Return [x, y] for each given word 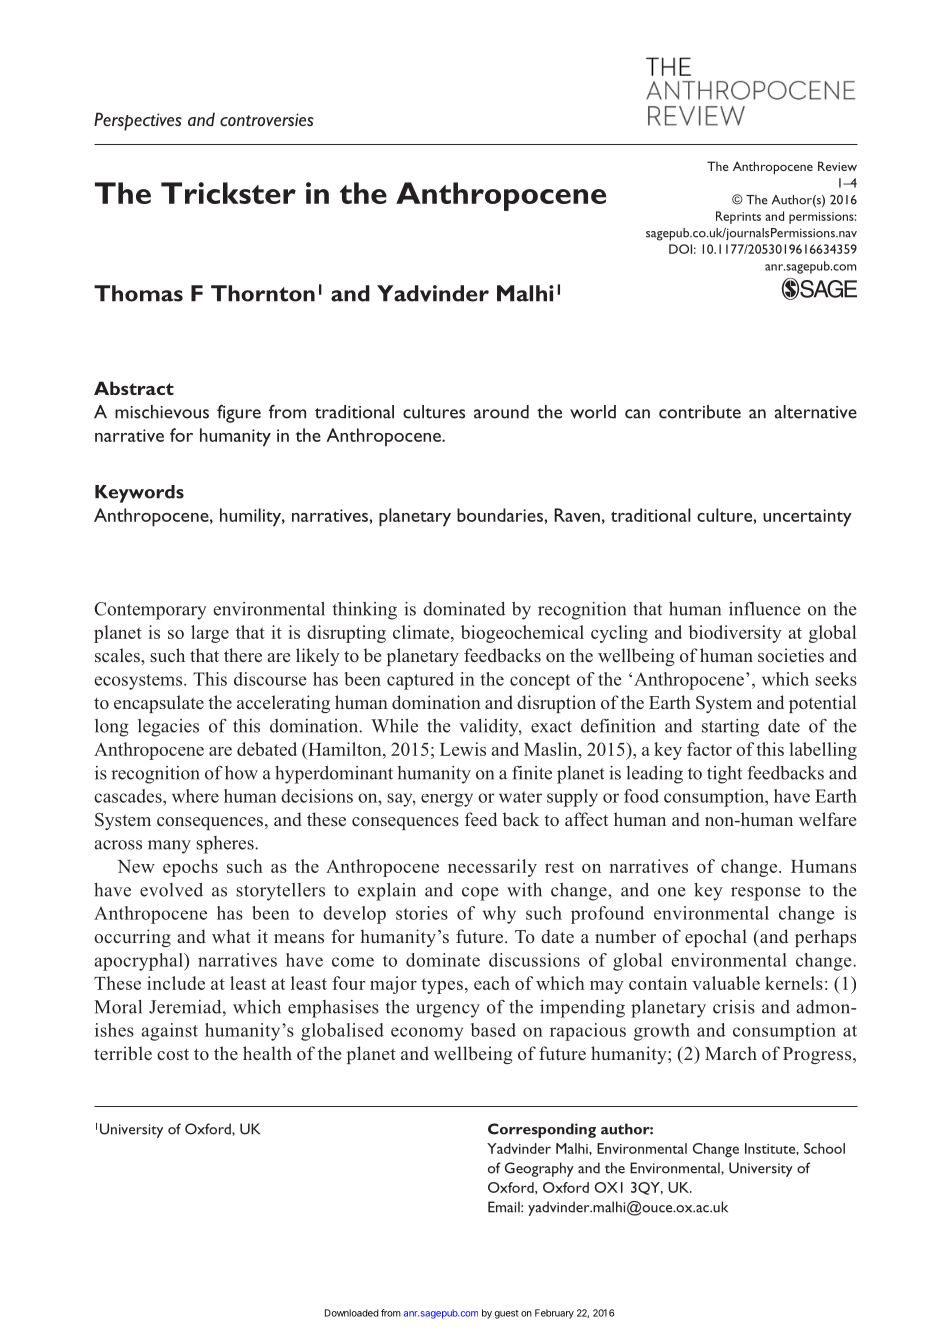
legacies [168, 728]
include [176, 983]
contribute [700, 412]
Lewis [463, 749]
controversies [267, 120]
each [492, 983]
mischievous [162, 412]
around [501, 412]
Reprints [738, 217]
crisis [734, 1007]
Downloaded [352, 1313]
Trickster [228, 193]
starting [730, 728]
